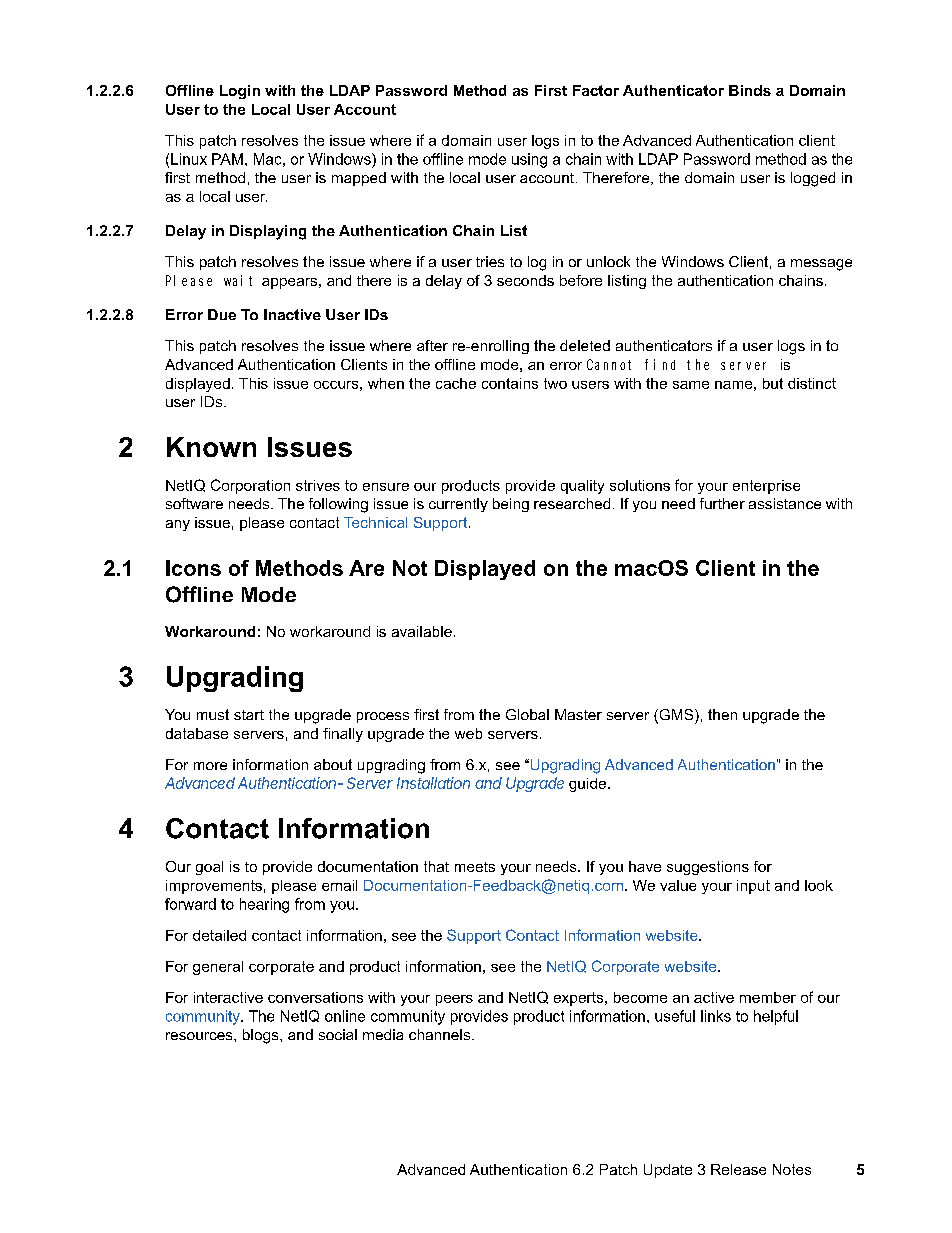 The image size is (952, 1233). Describe the element at coordinates (676, 716) in the image. I see `GMS` at that location.
